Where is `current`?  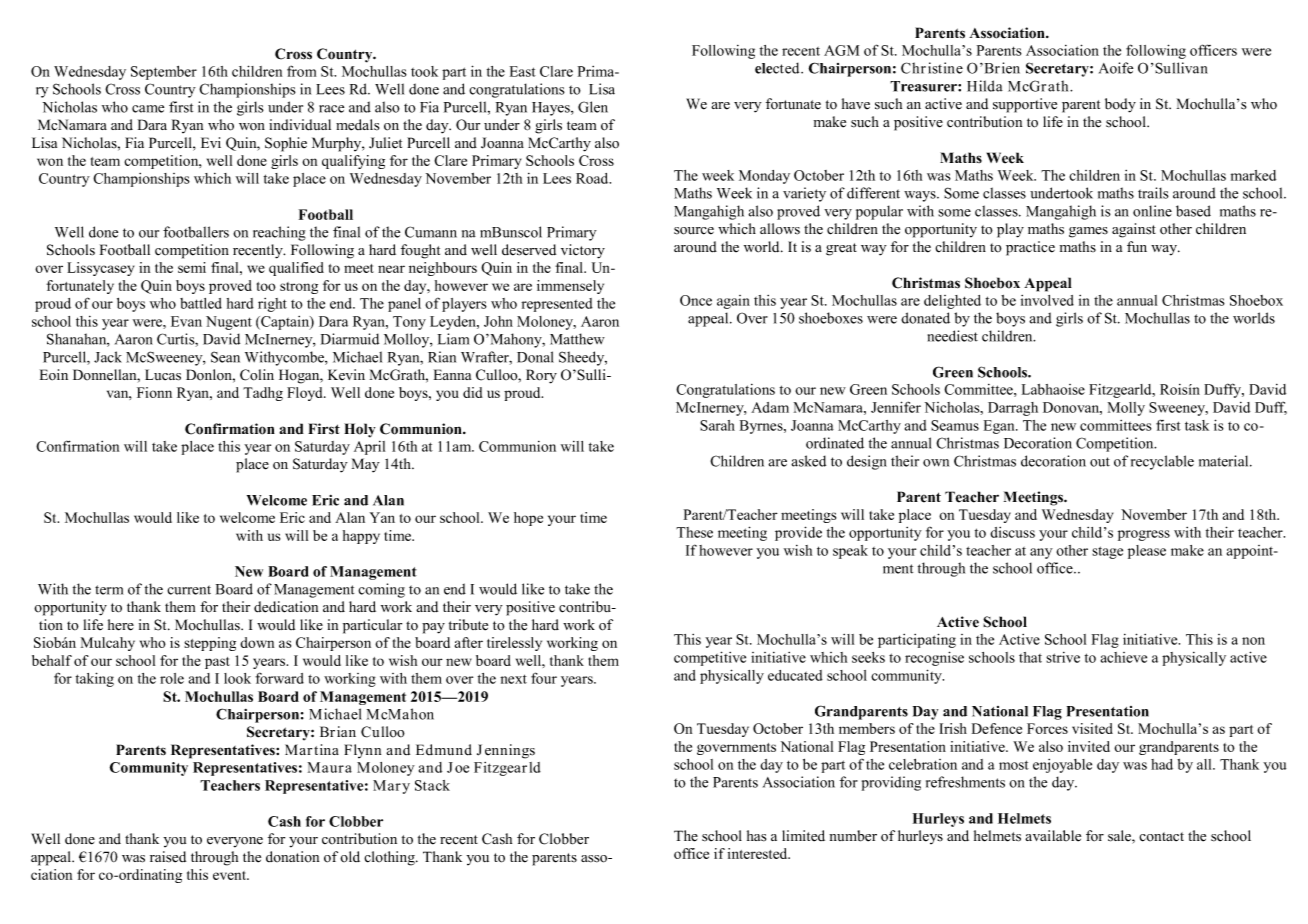
current is located at coordinates (189, 590).
